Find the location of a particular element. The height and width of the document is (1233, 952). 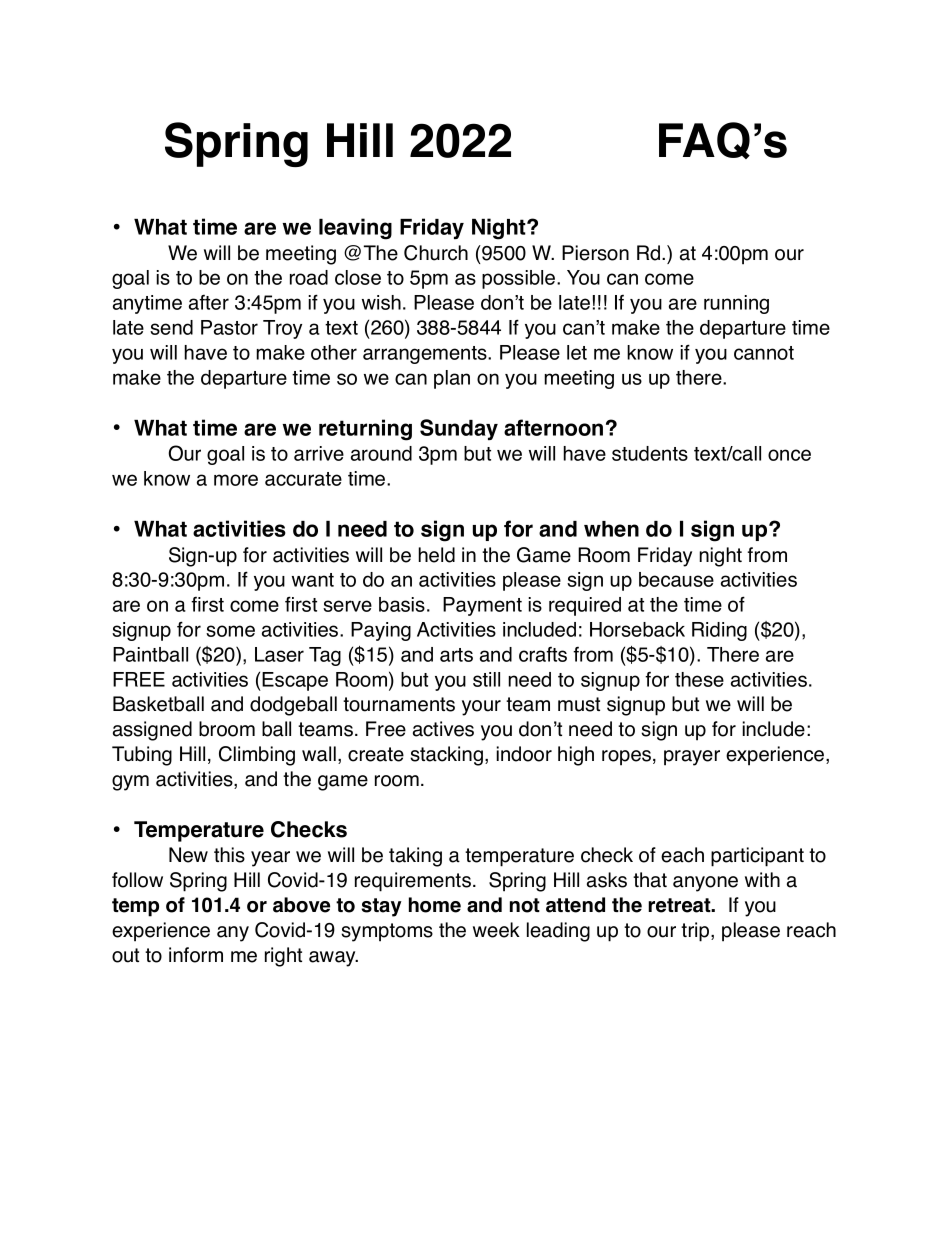

road is located at coordinates (309, 277).
